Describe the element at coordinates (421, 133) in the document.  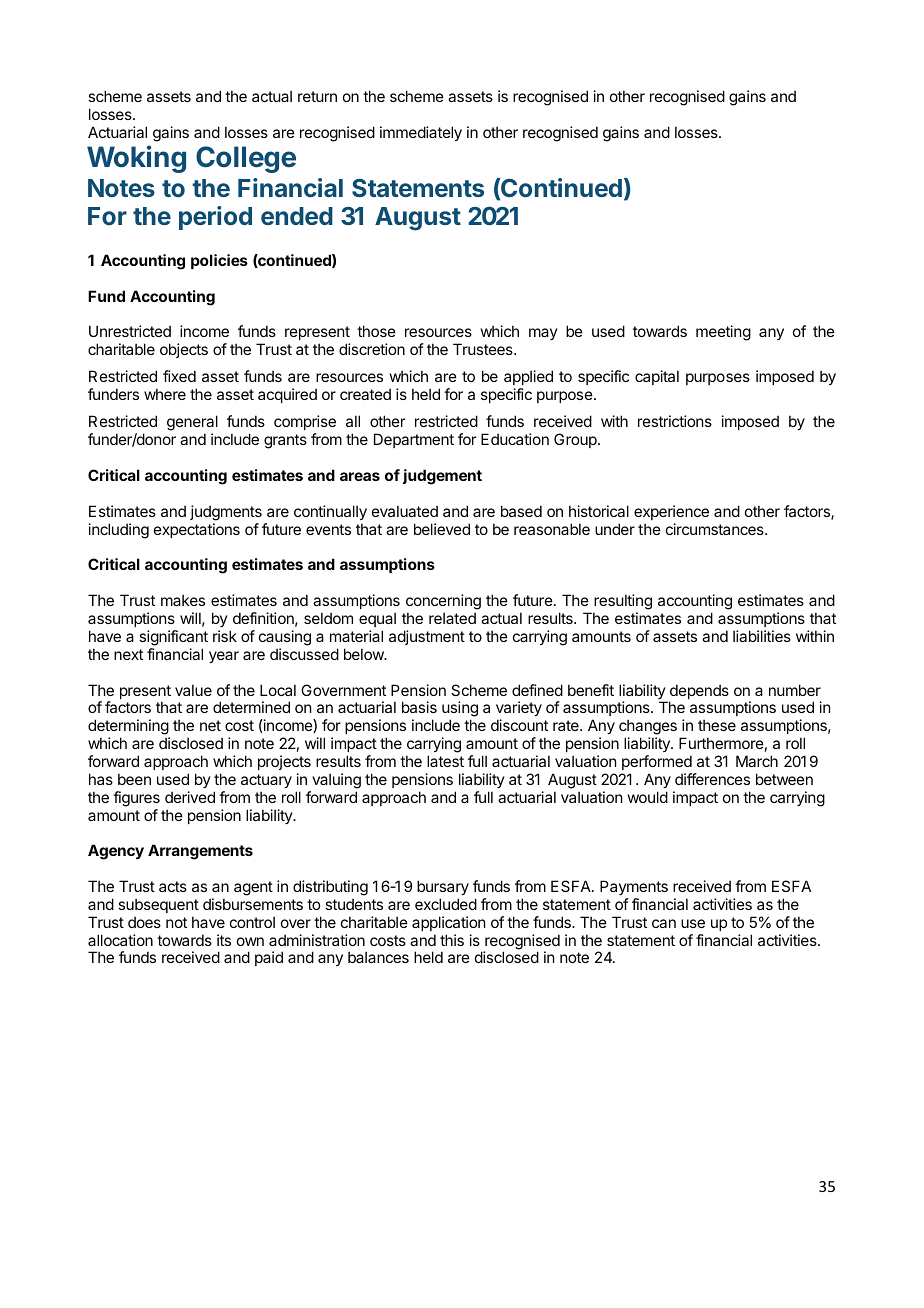
I see `immediately` at that location.
